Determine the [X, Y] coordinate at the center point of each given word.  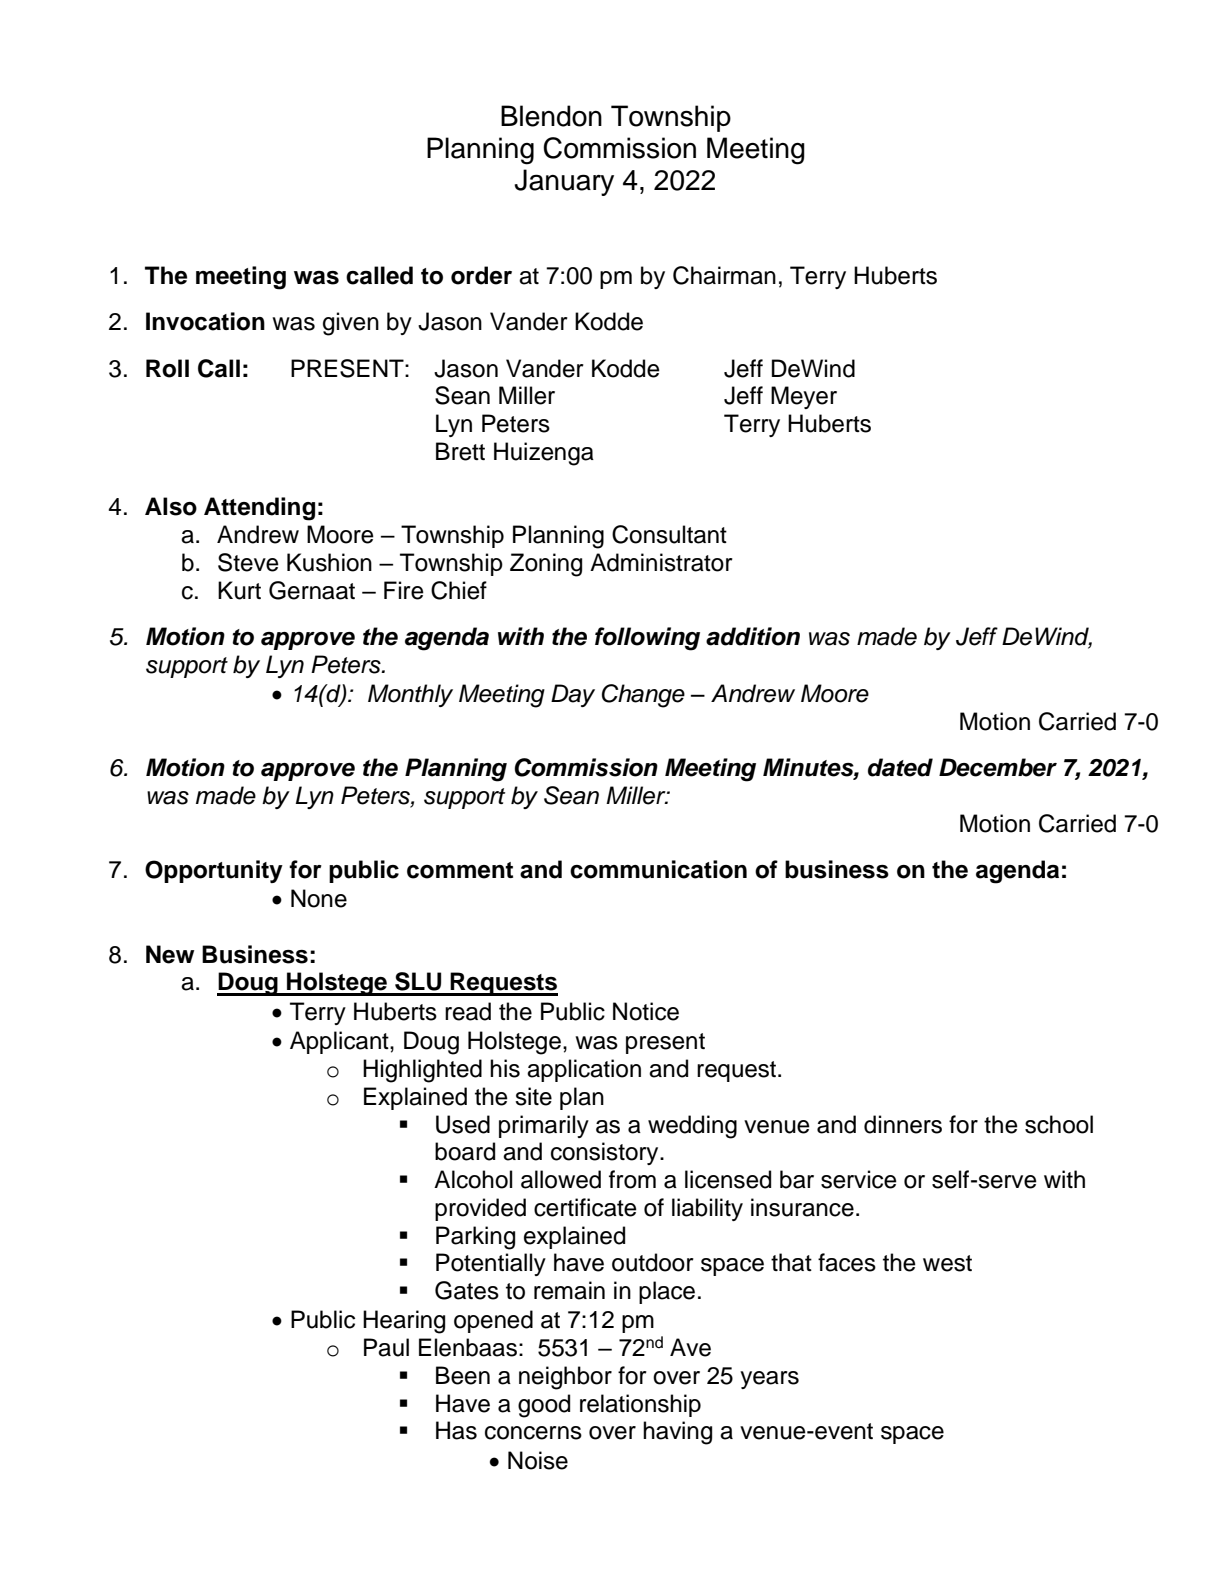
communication [658, 869]
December [998, 767]
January [564, 182]
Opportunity [214, 871]
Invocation [205, 321]
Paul [386, 1347]
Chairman [724, 275]
